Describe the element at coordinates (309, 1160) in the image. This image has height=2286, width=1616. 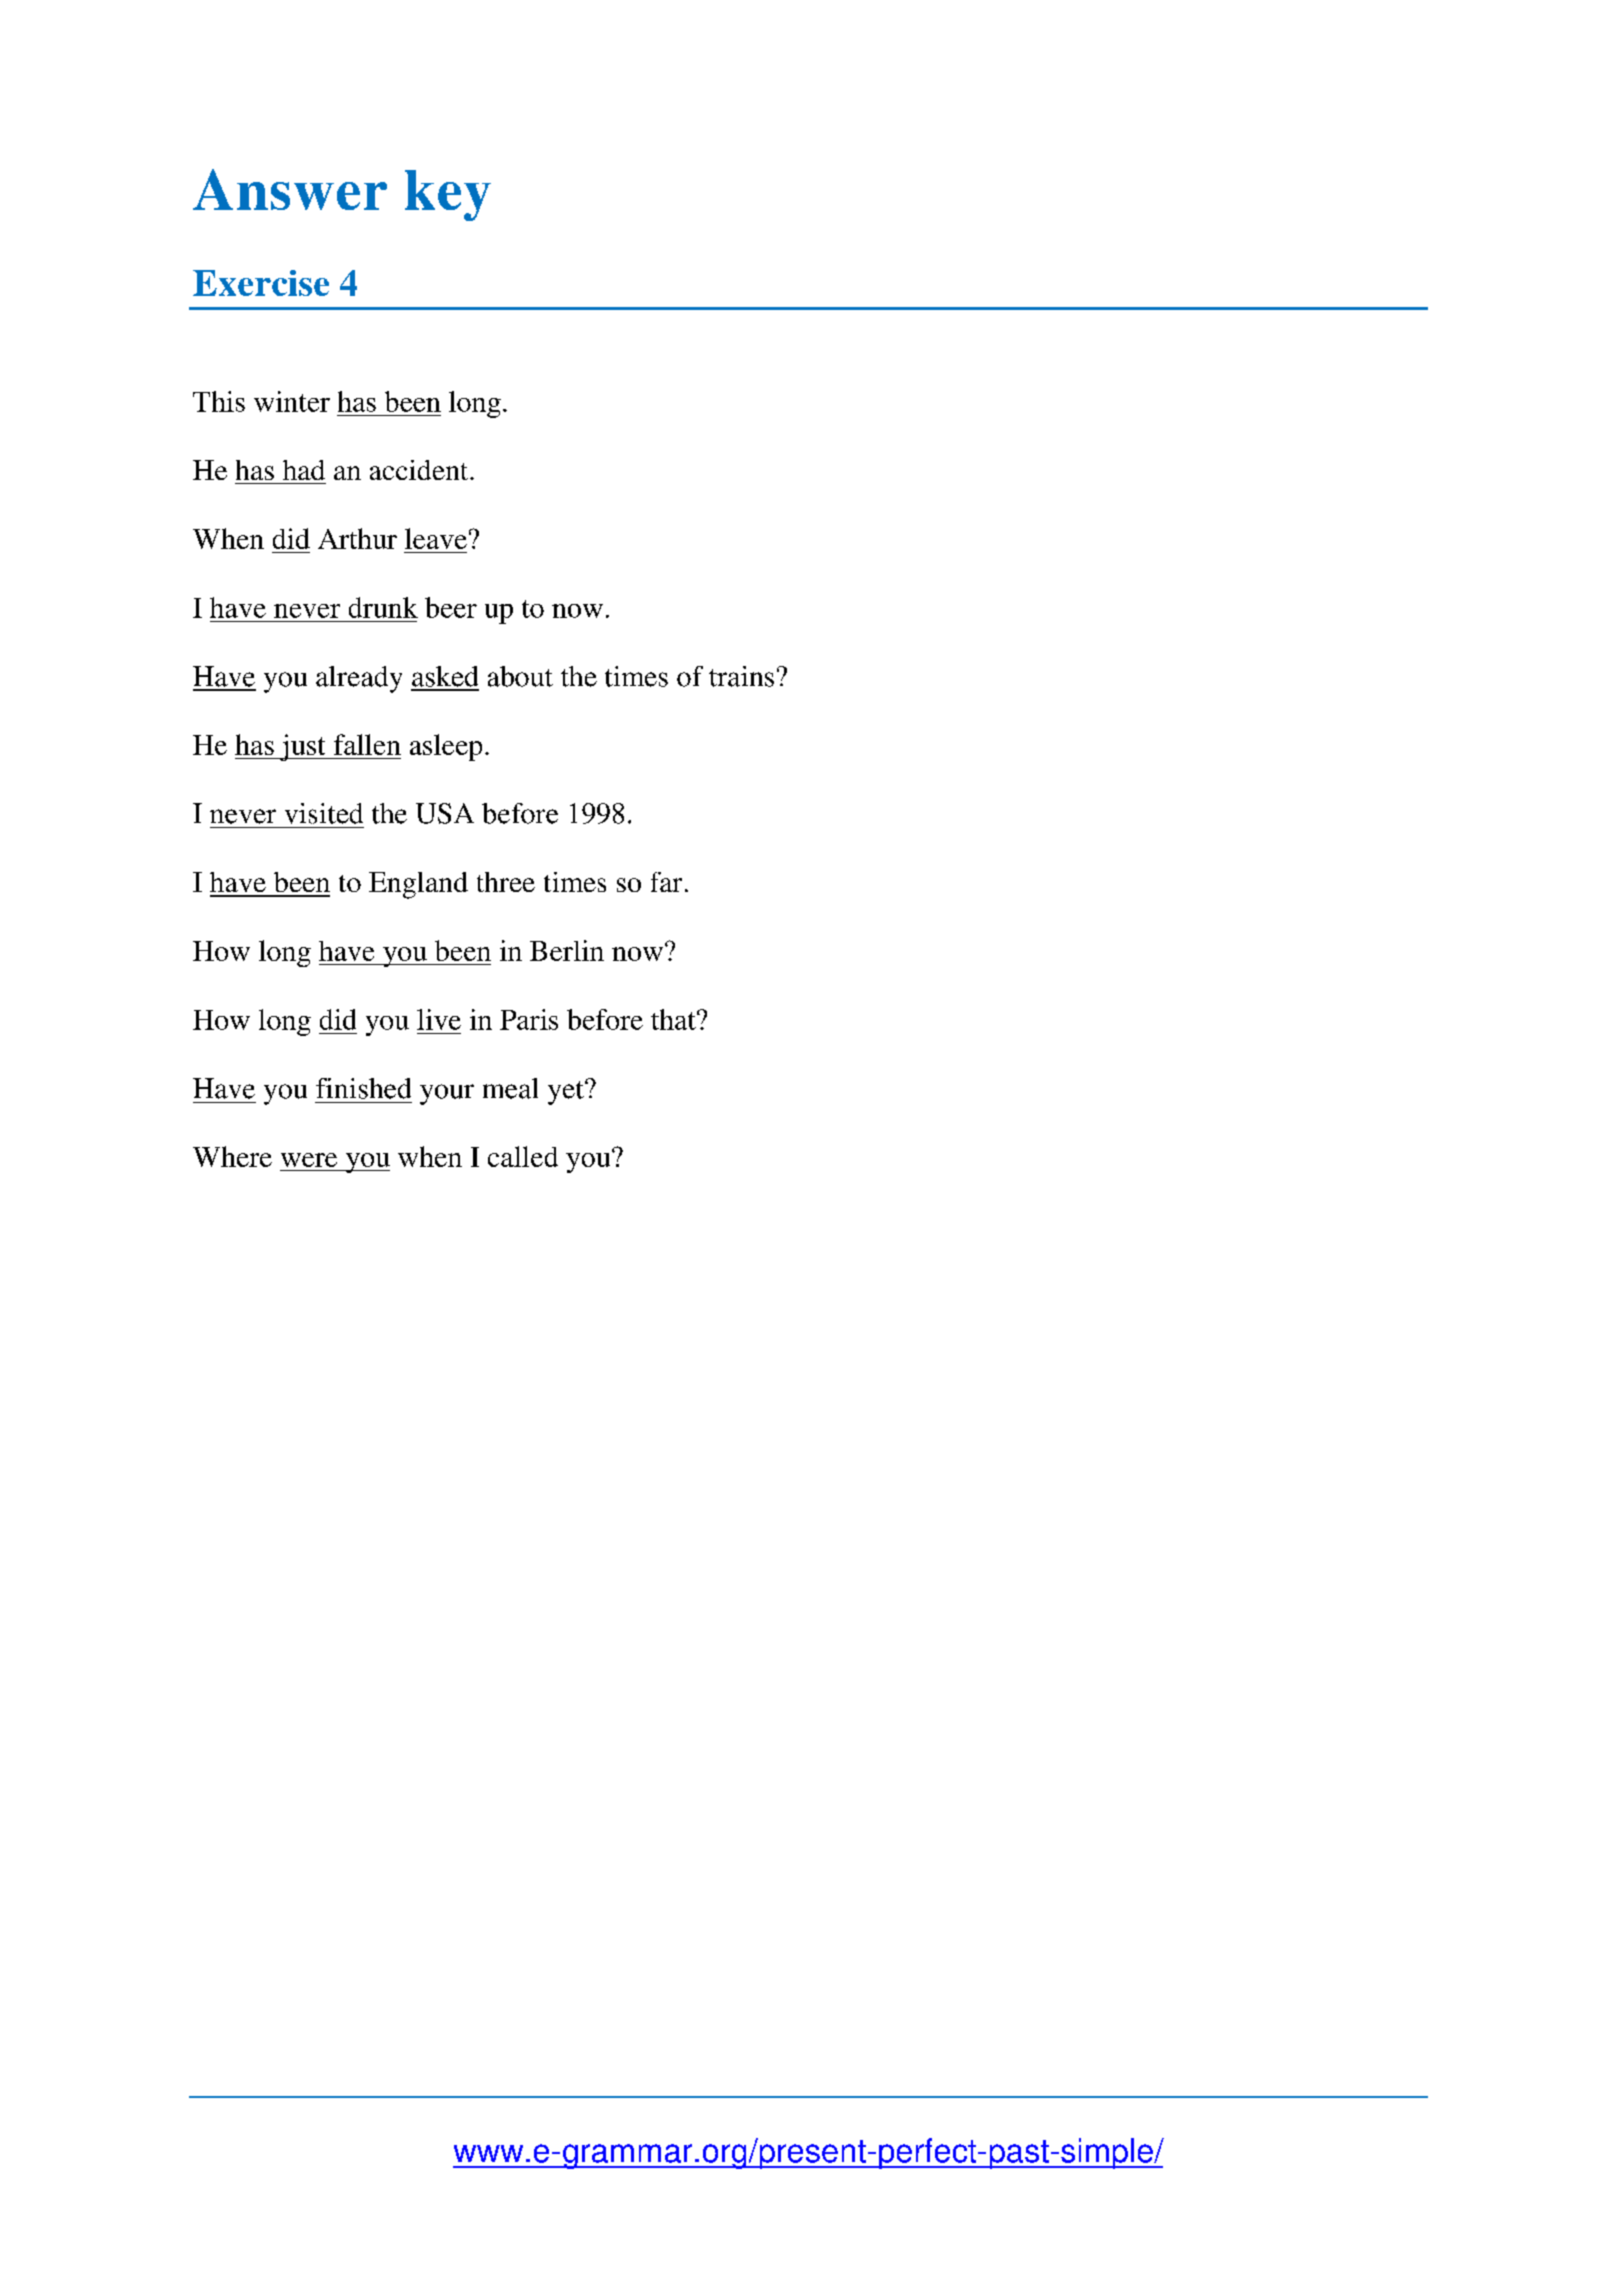
I see `were` at that location.
